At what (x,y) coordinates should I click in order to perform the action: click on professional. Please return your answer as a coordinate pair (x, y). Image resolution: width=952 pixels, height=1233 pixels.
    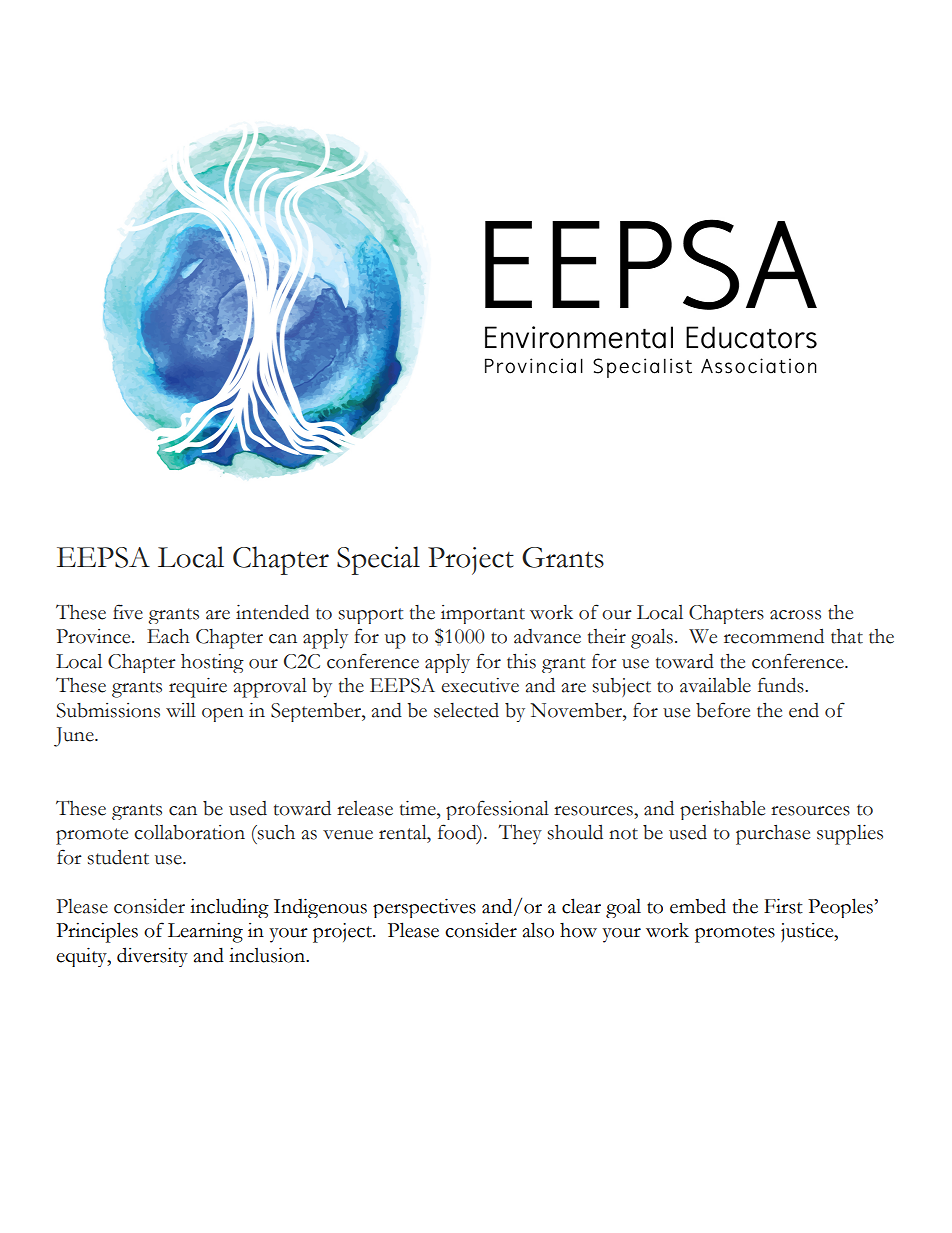
    Looking at the image, I should click on (497, 810).
